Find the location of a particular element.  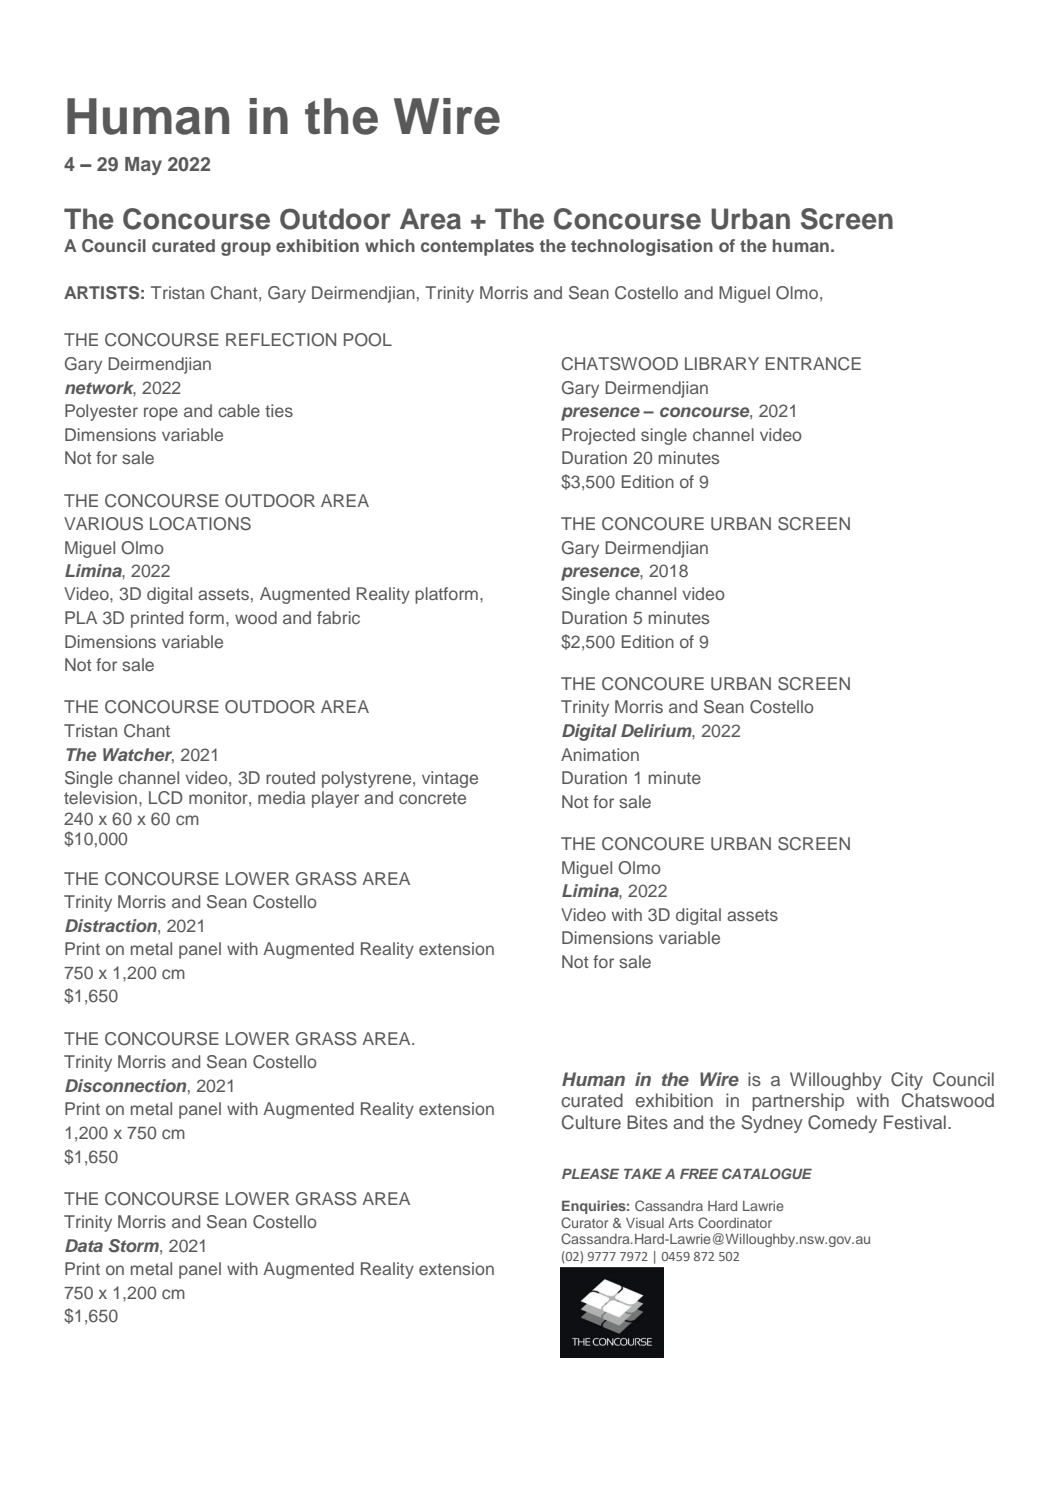

City is located at coordinates (907, 1081).
